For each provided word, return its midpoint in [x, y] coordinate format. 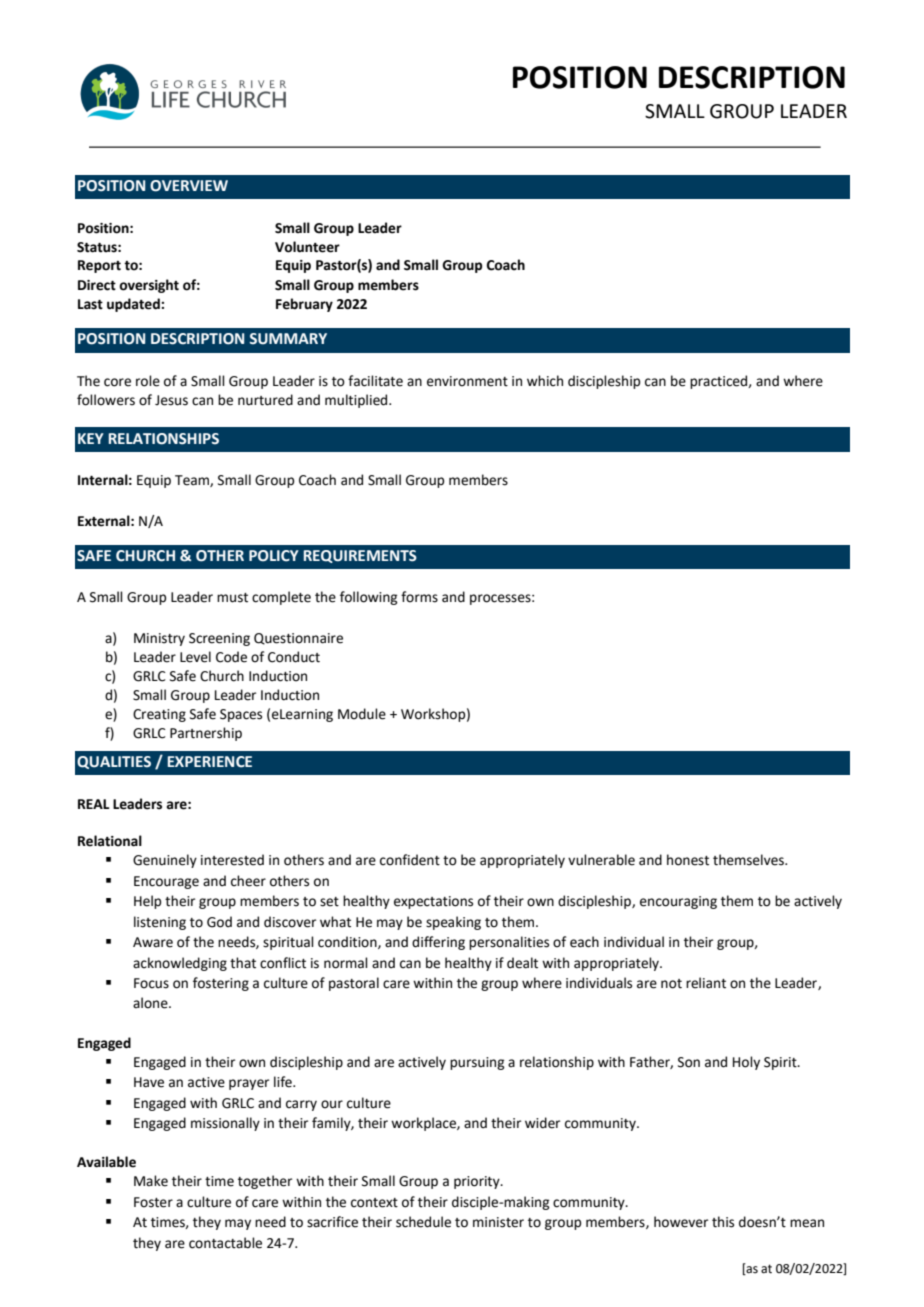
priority [478, 1182]
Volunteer [307, 247]
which [545, 381]
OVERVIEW [189, 186]
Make [151, 1181]
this [723, 1222]
